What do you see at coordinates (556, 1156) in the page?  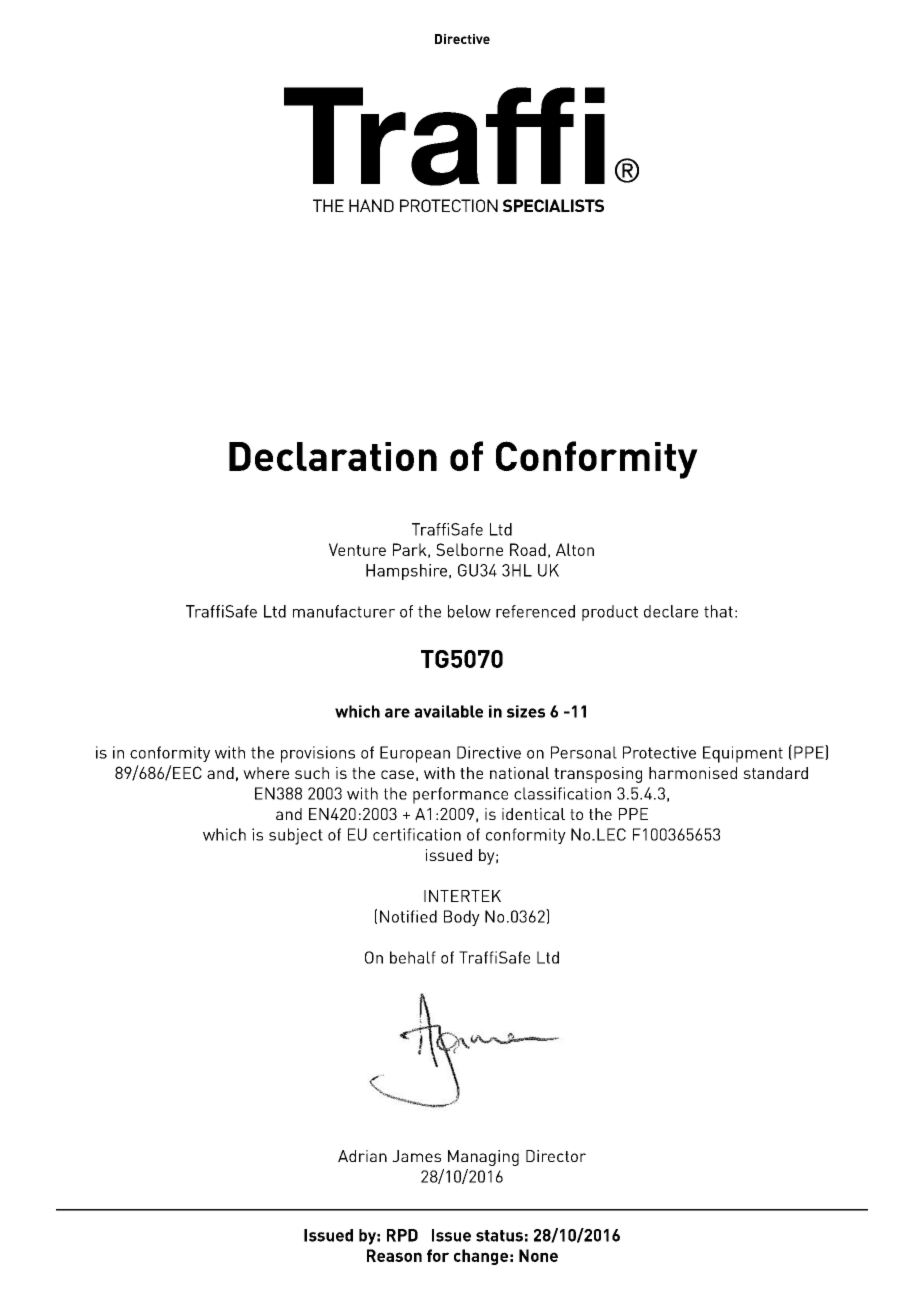 I see `Director` at bounding box center [556, 1156].
